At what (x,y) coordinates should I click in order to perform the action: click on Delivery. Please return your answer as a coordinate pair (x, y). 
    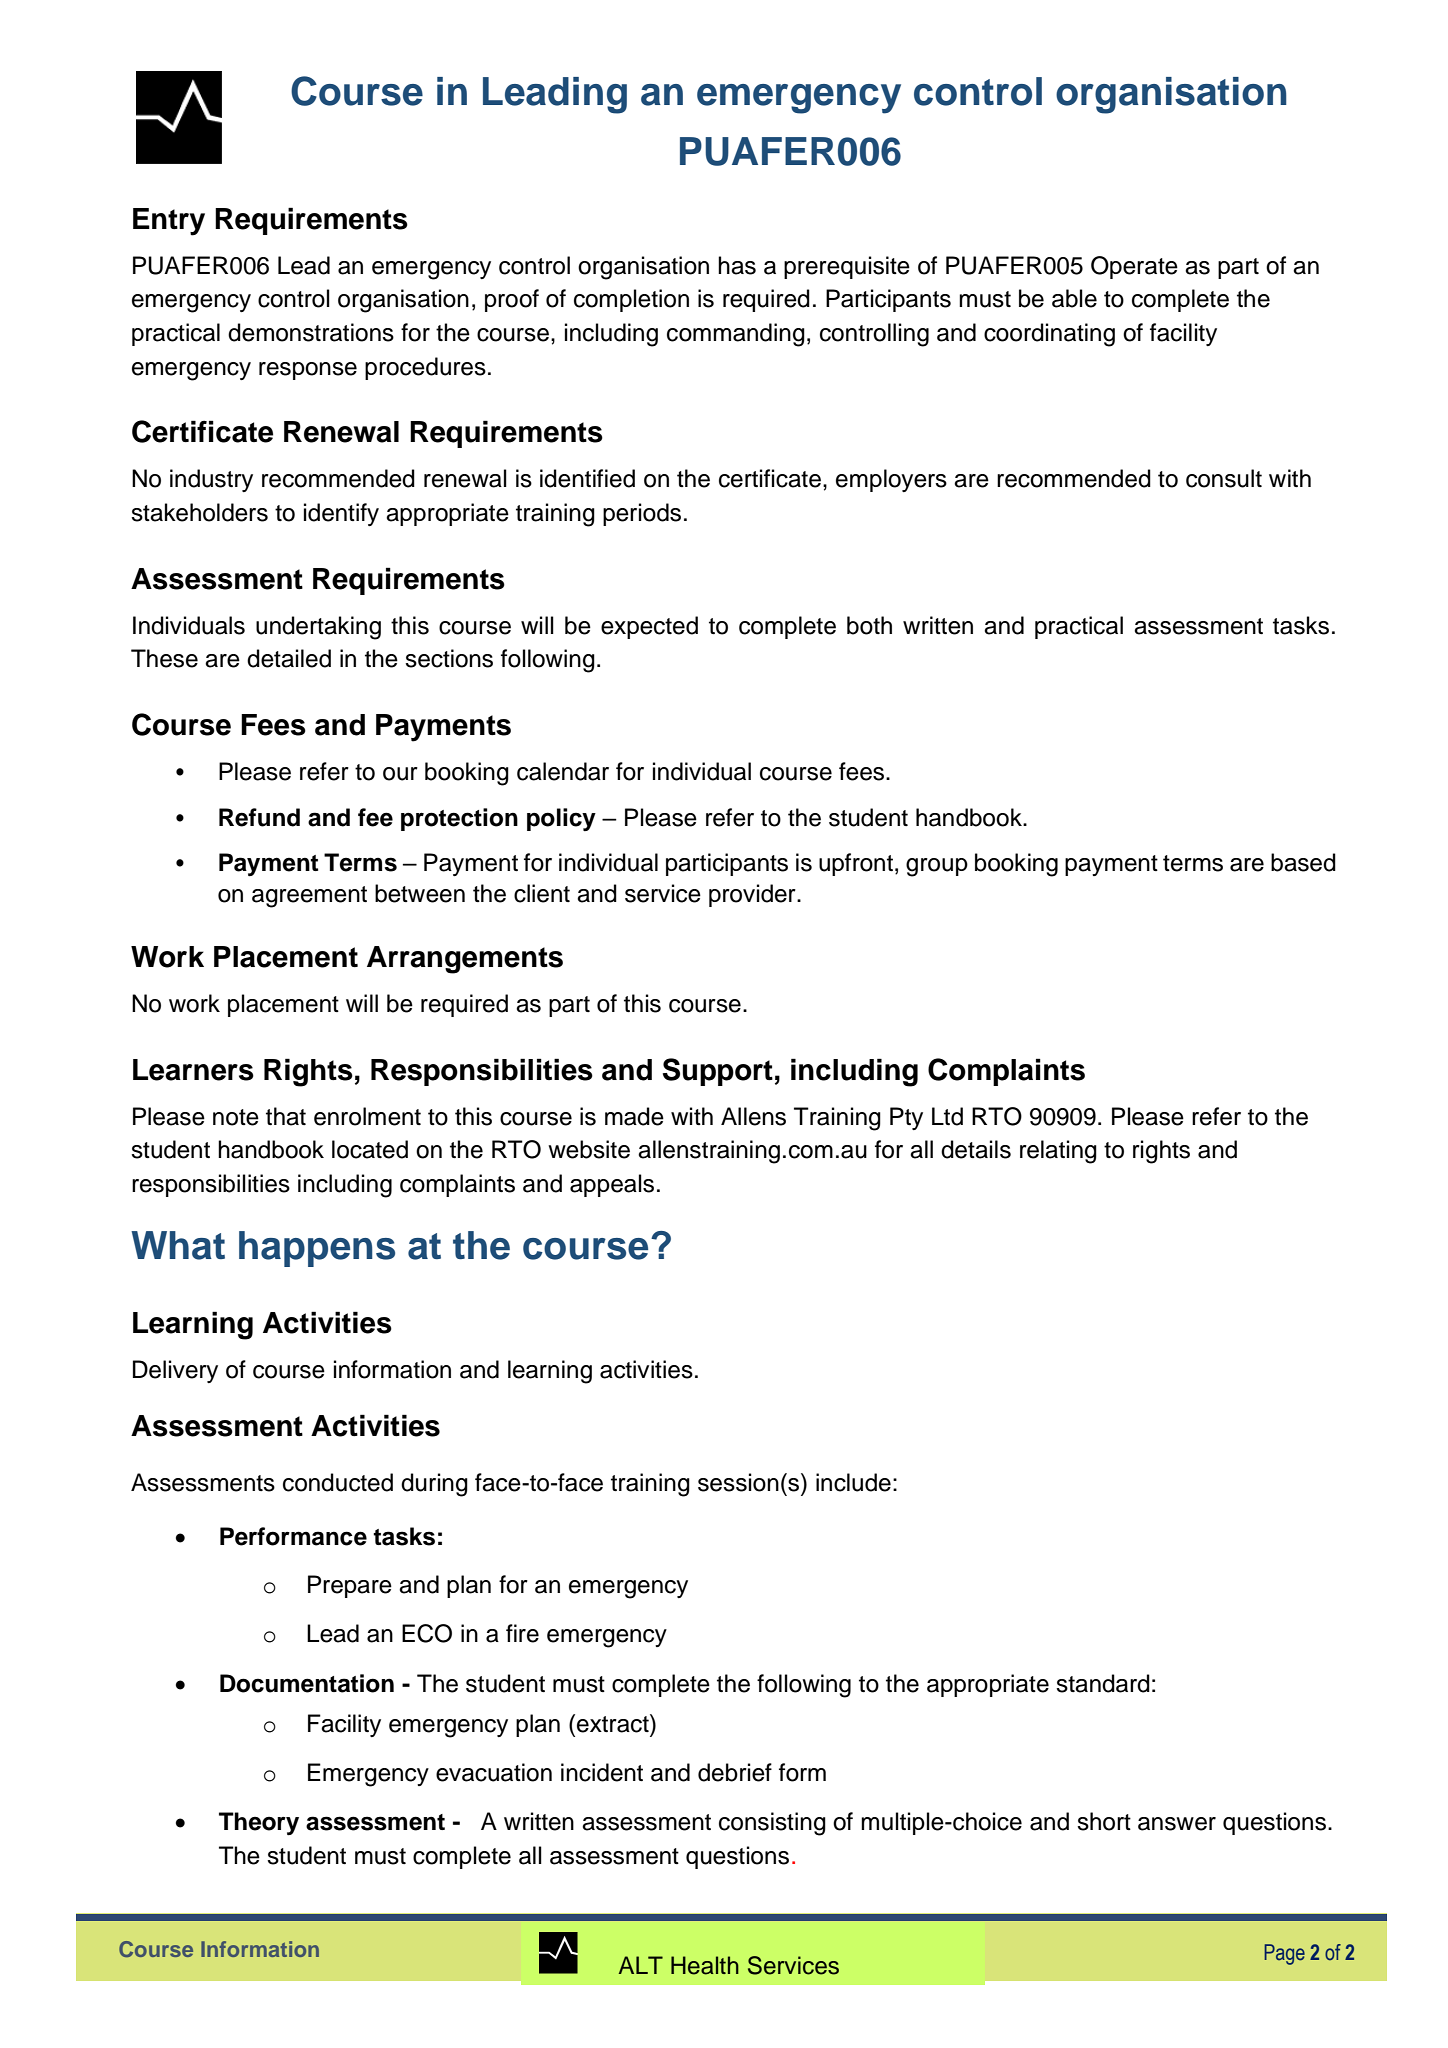
    Looking at the image, I should click on (175, 1371).
